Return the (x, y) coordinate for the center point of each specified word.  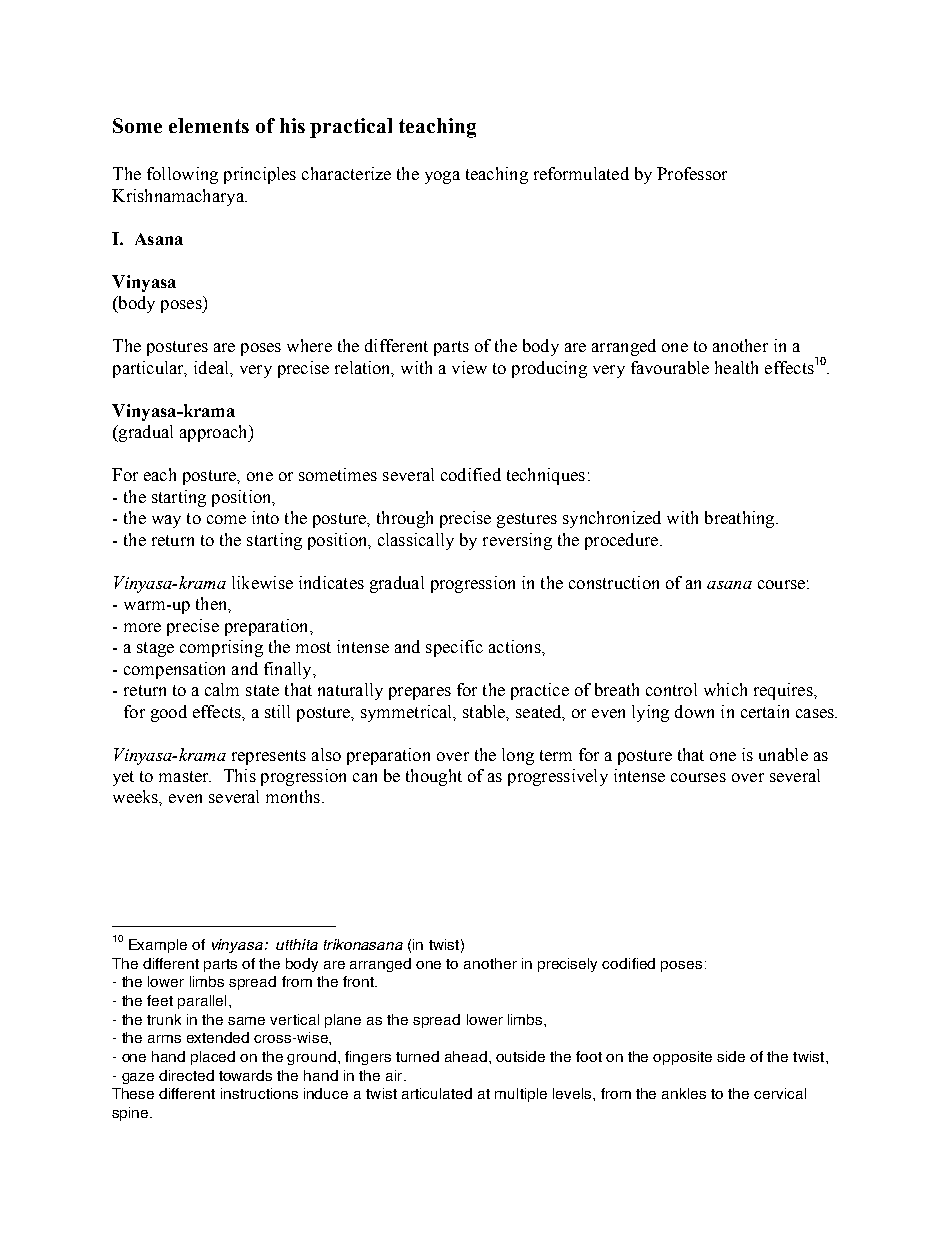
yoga (442, 177)
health (736, 367)
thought (434, 777)
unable (783, 754)
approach (215, 433)
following (182, 175)
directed (186, 1075)
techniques (546, 476)
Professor (692, 173)
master (185, 776)
